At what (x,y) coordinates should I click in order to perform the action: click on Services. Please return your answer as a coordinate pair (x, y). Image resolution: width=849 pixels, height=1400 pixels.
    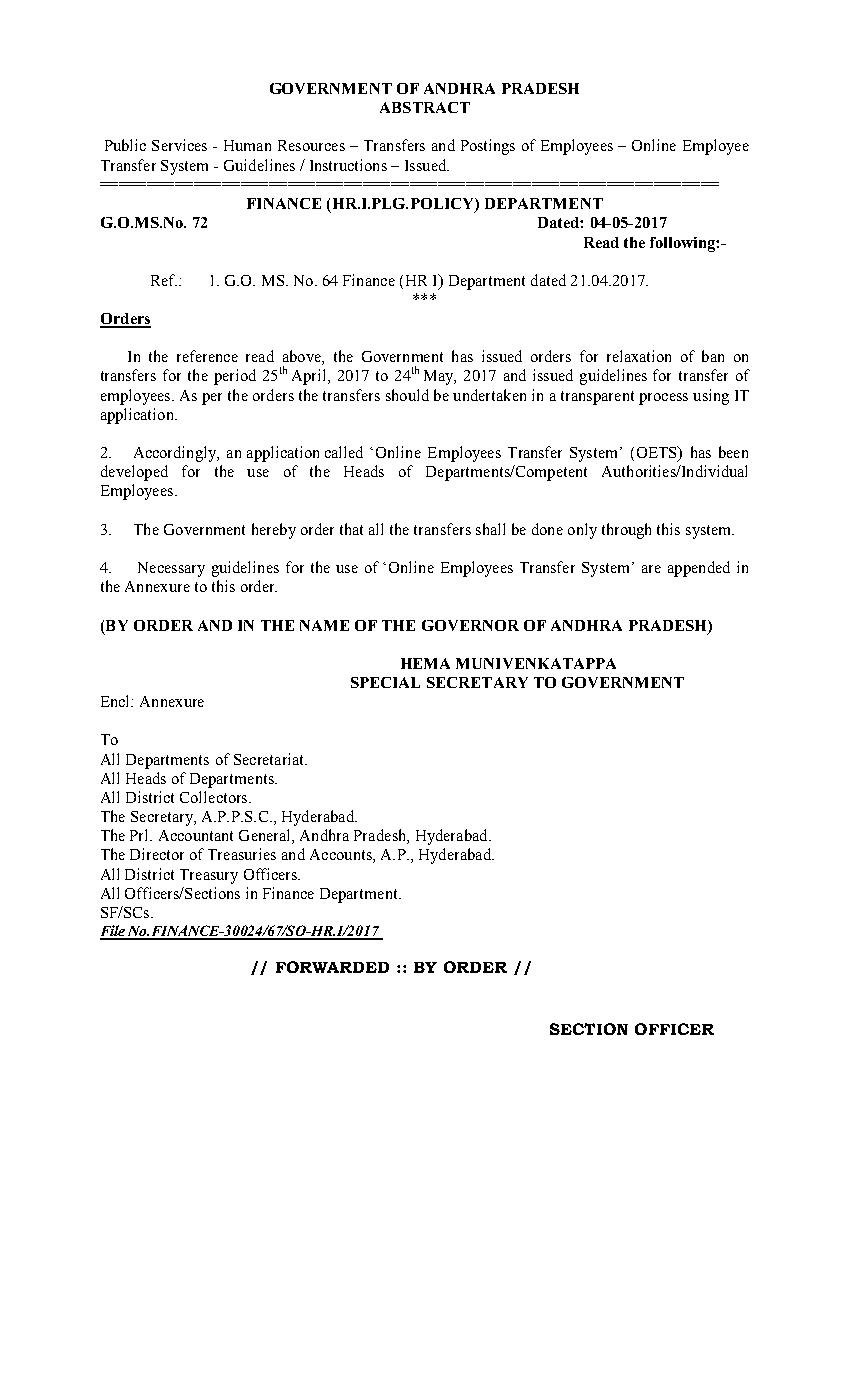
    Looking at the image, I should click on (179, 145).
